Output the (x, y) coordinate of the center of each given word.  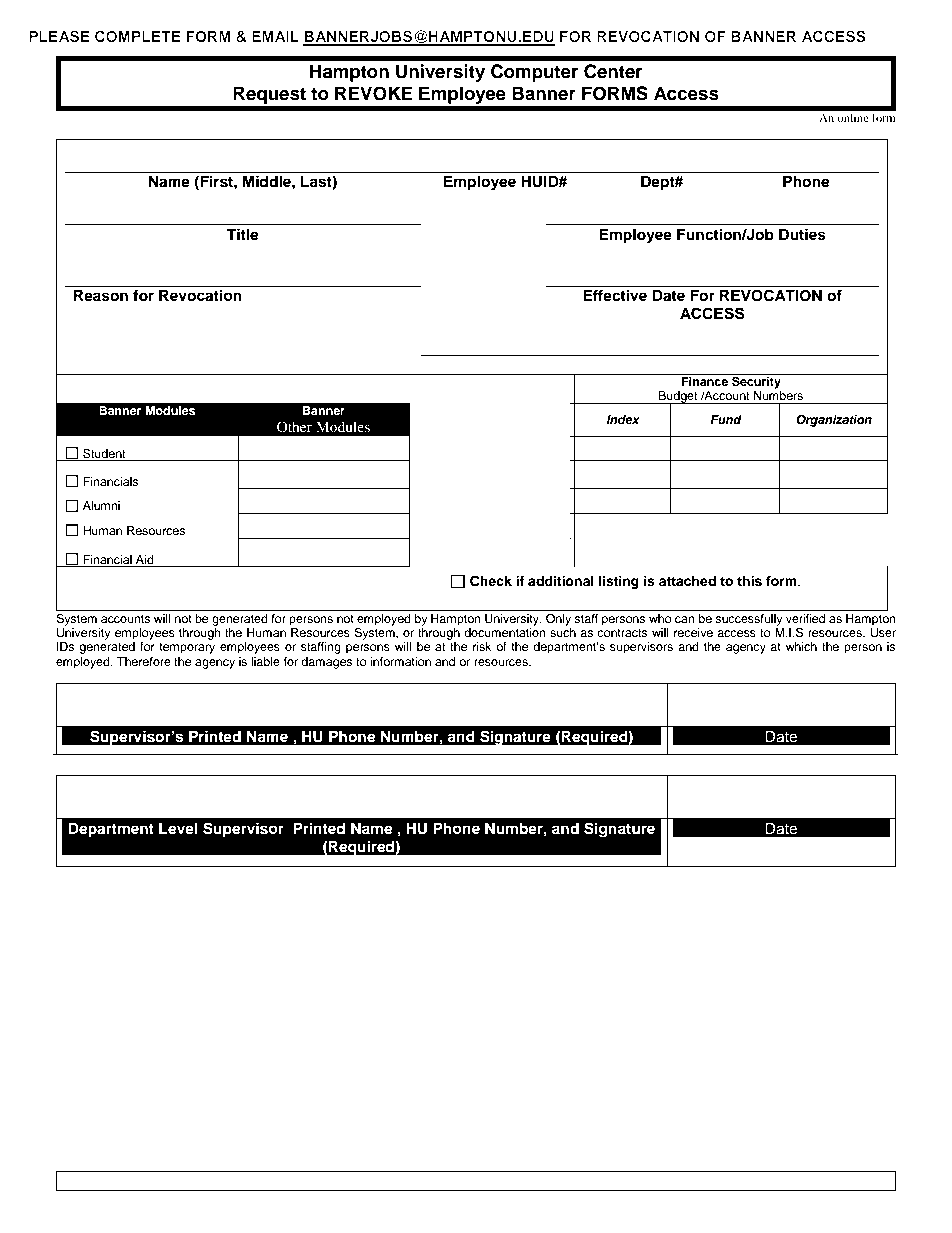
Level (178, 829)
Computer (534, 73)
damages (327, 663)
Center (613, 71)
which (801, 646)
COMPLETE (138, 36)
